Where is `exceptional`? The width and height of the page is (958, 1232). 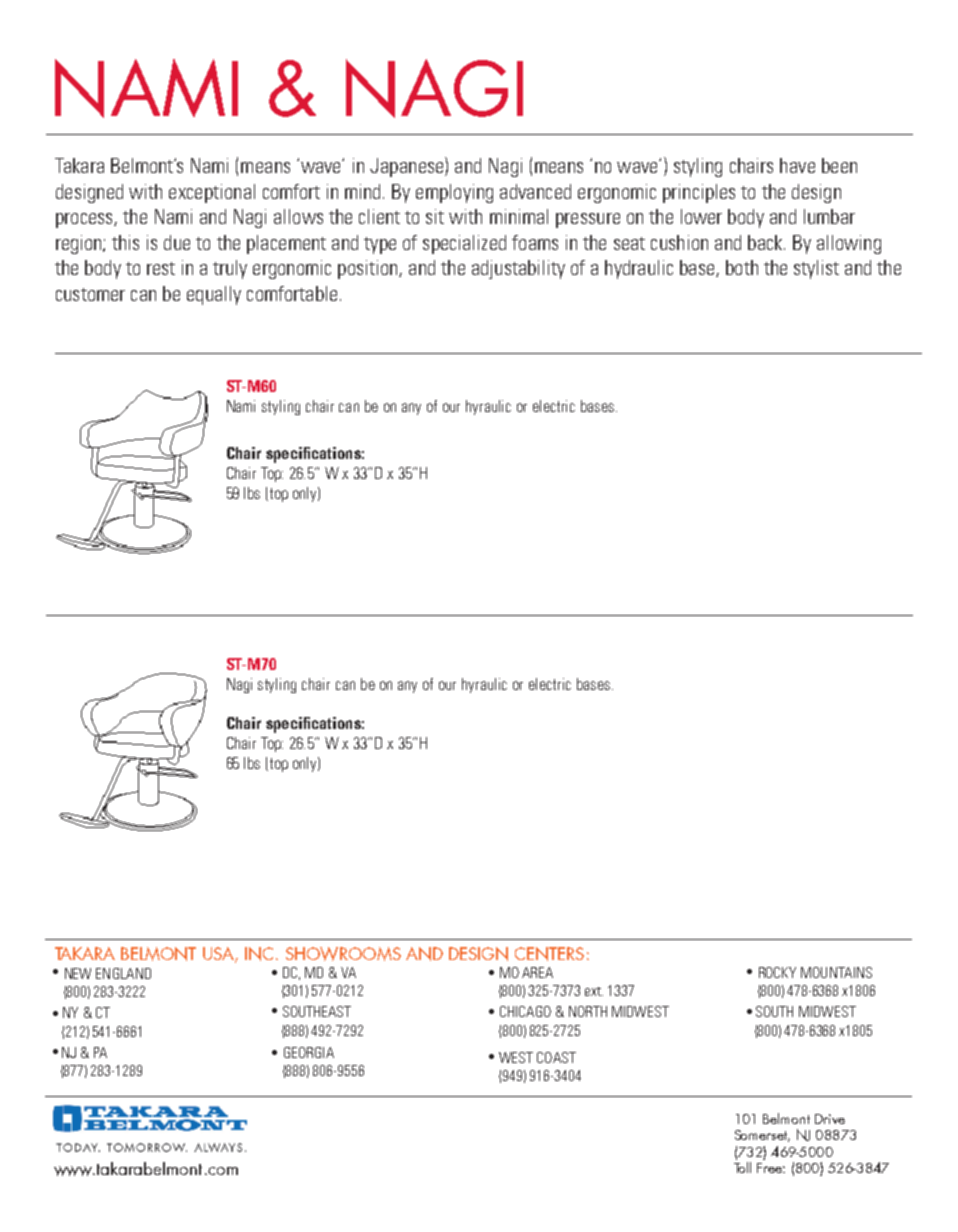 exceptional is located at coordinates (212, 193).
